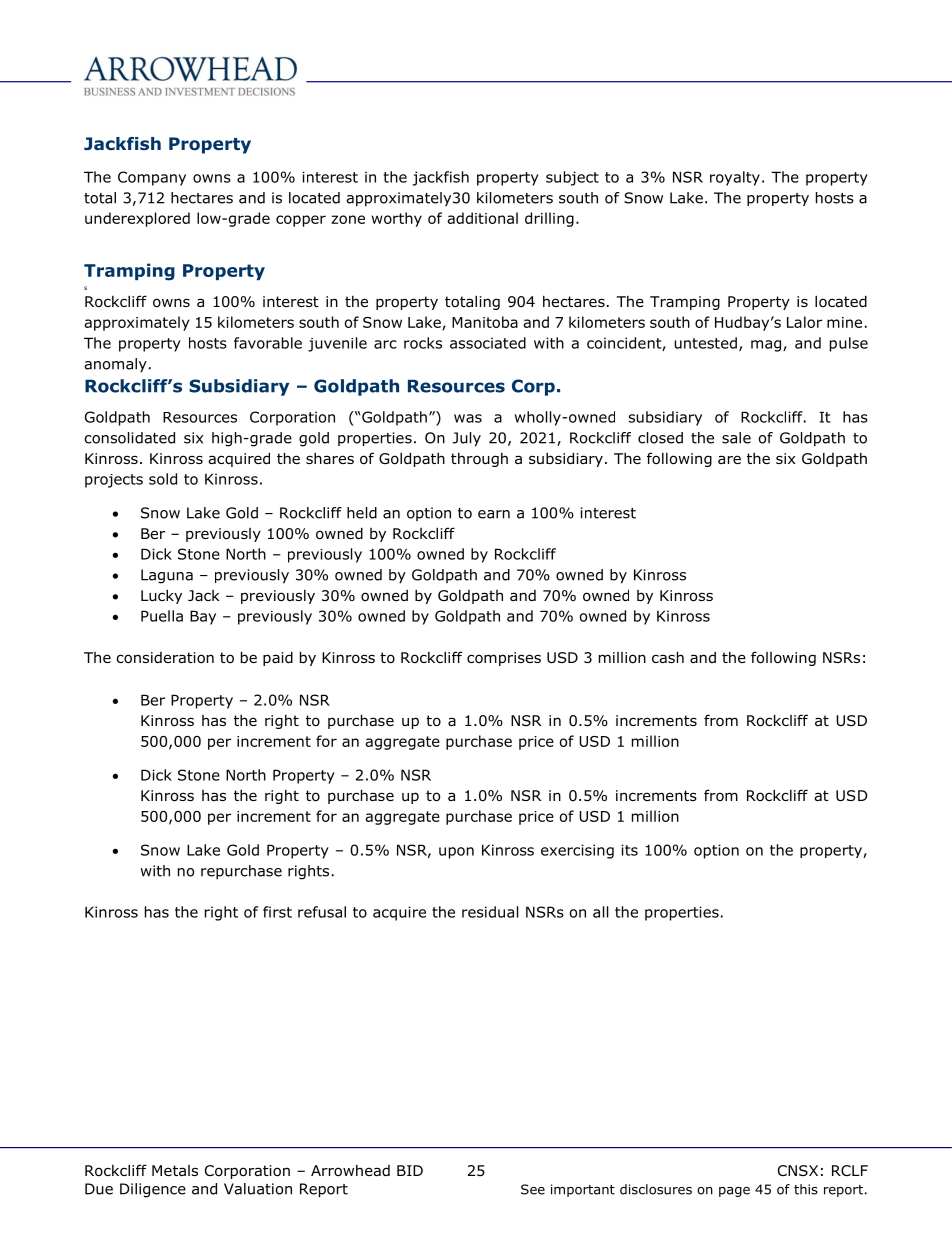  What do you see at coordinates (736, 438) in the page?
I see `sale` at bounding box center [736, 438].
